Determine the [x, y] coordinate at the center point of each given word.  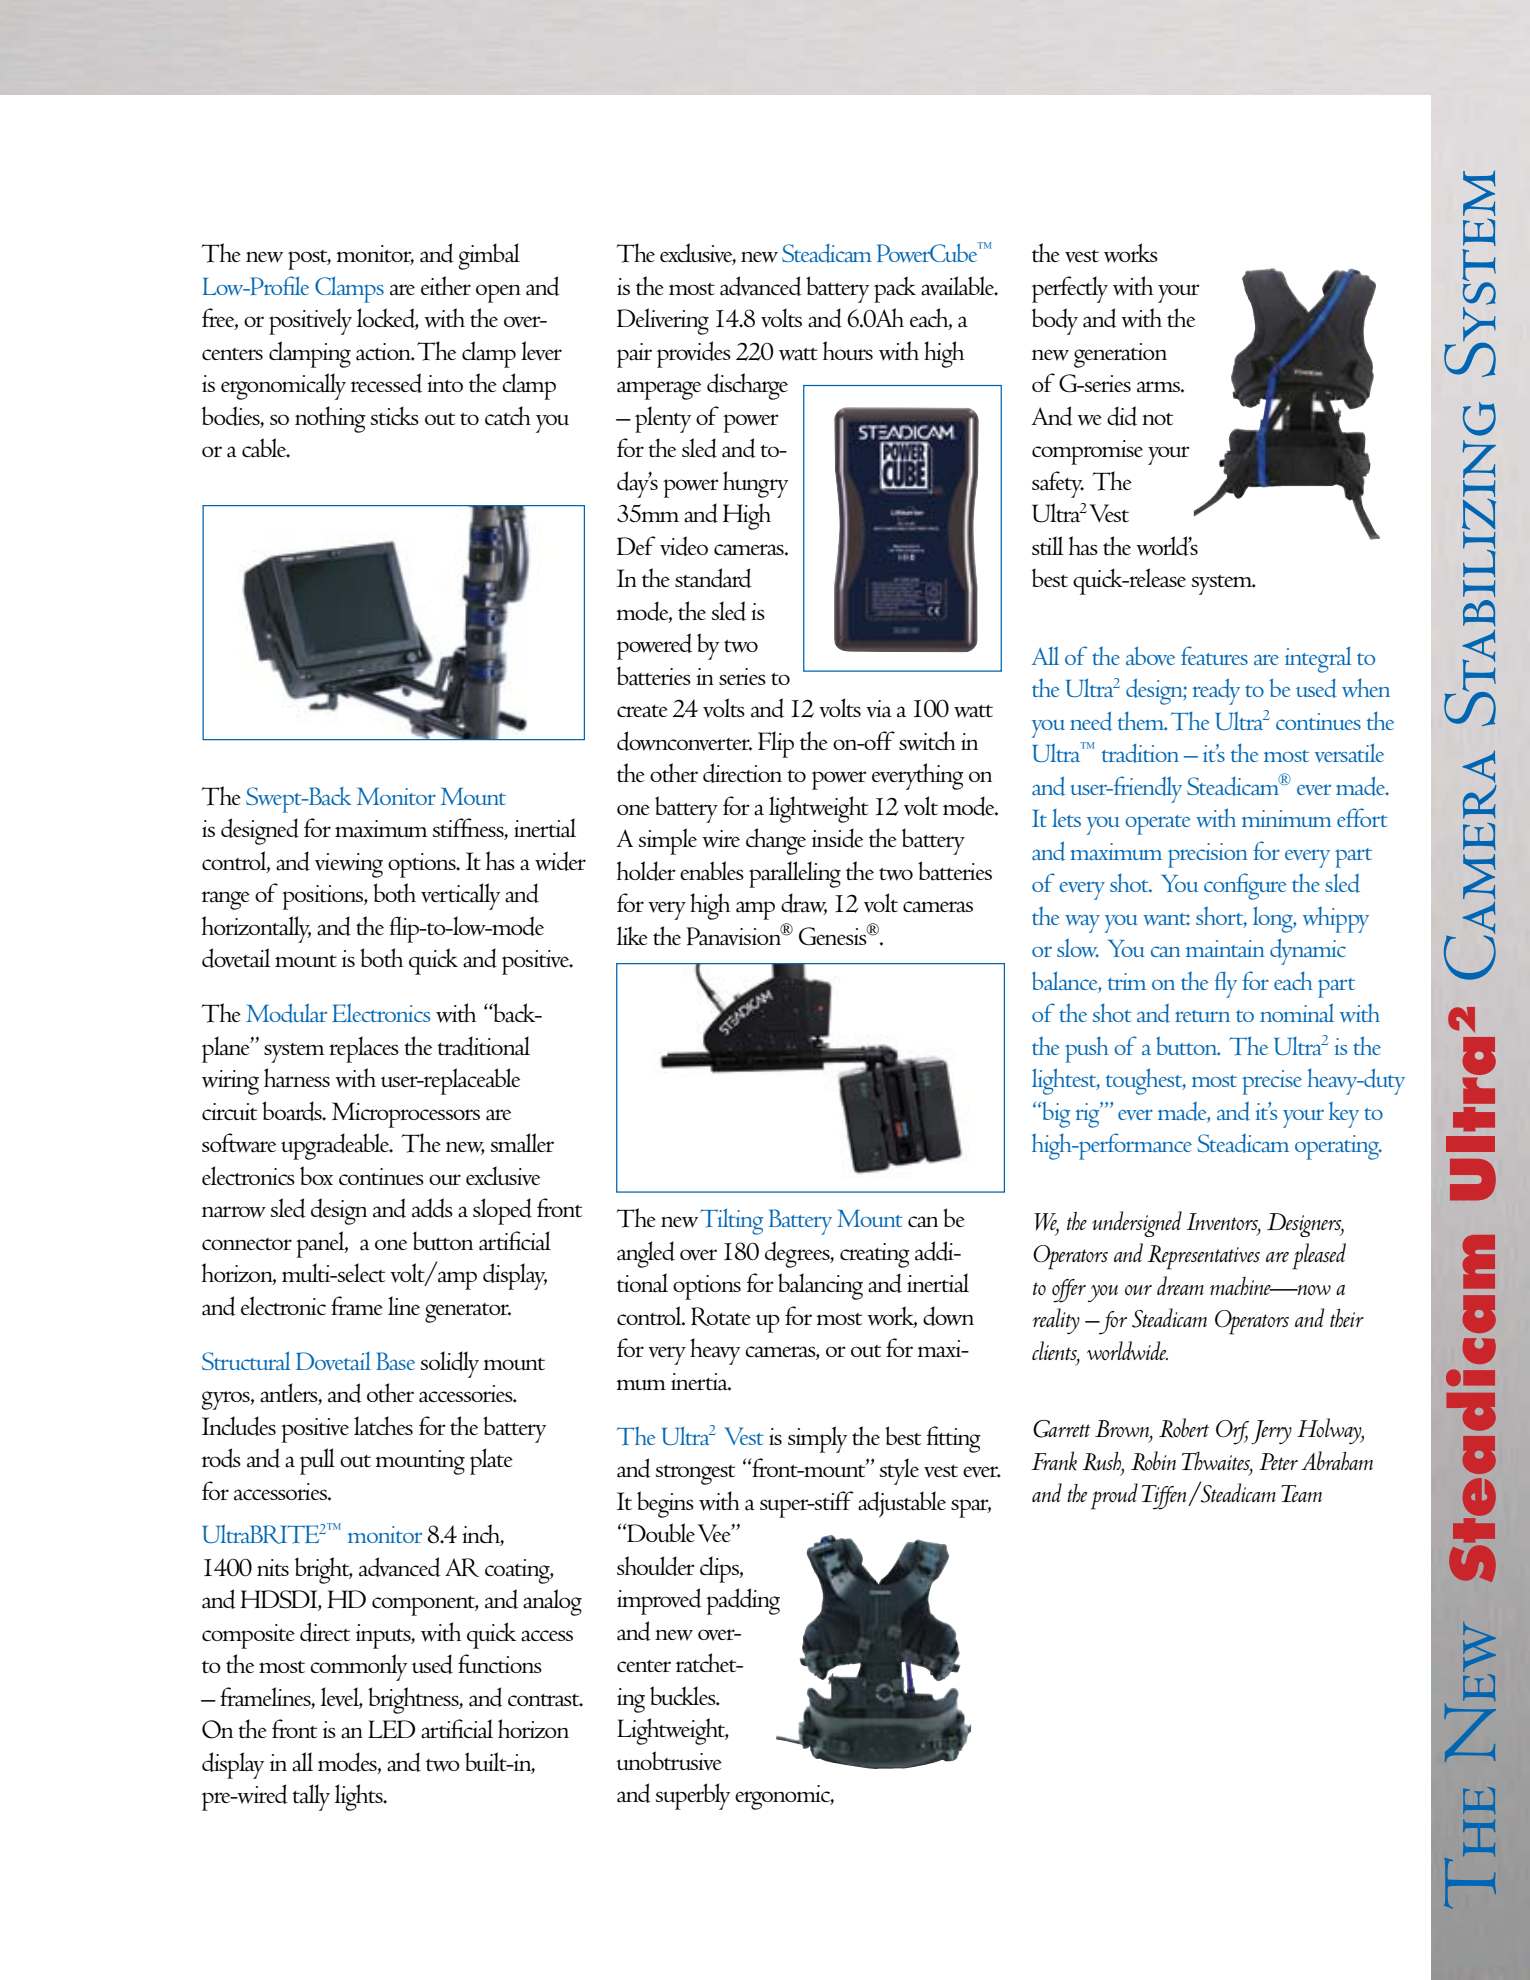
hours [848, 350]
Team [1301, 1493]
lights [360, 1797]
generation [1120, 355]
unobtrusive [669, 1761]
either [446, 285]
